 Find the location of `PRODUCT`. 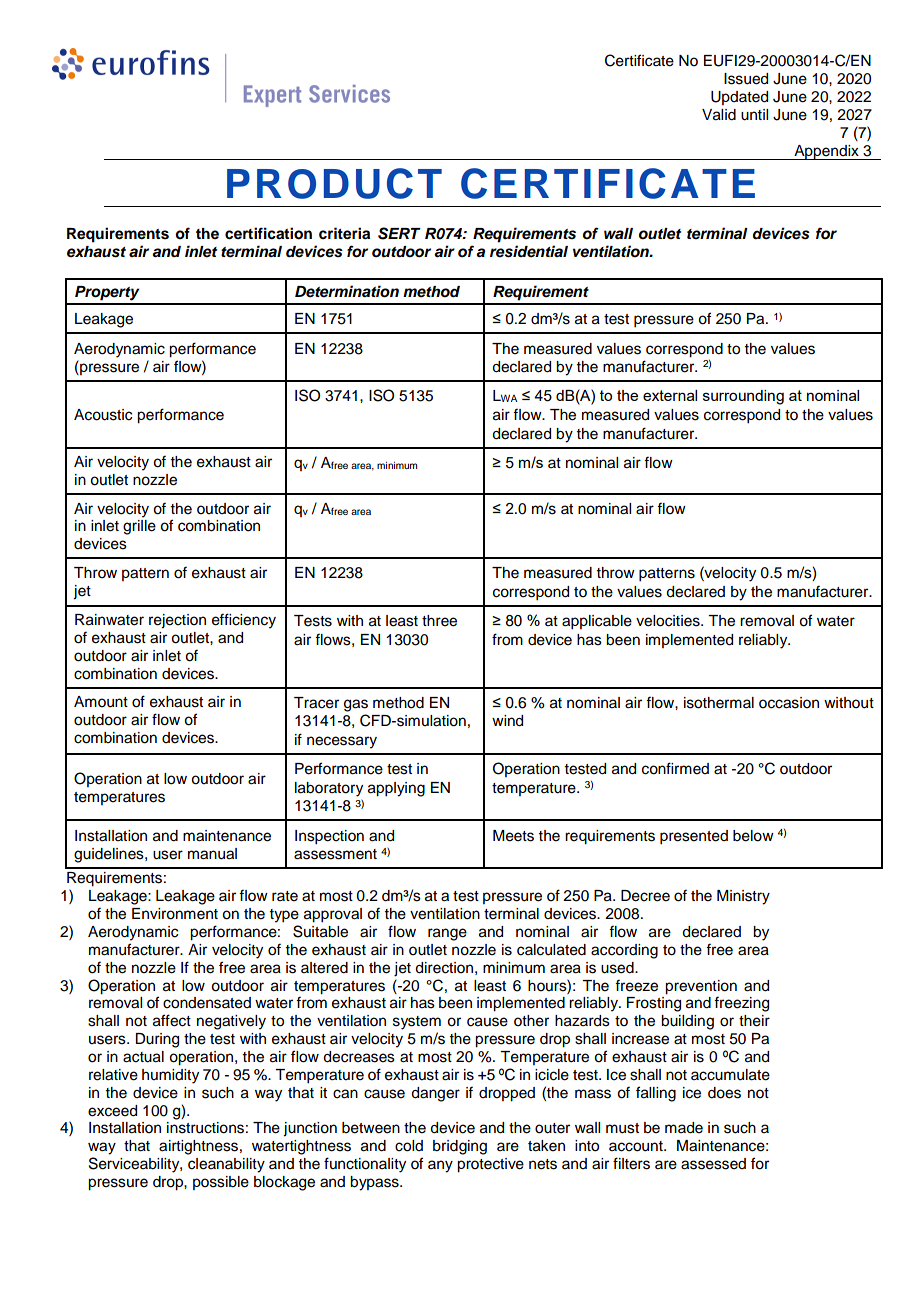

PRODUCT is located at coordinates (334, 183).
